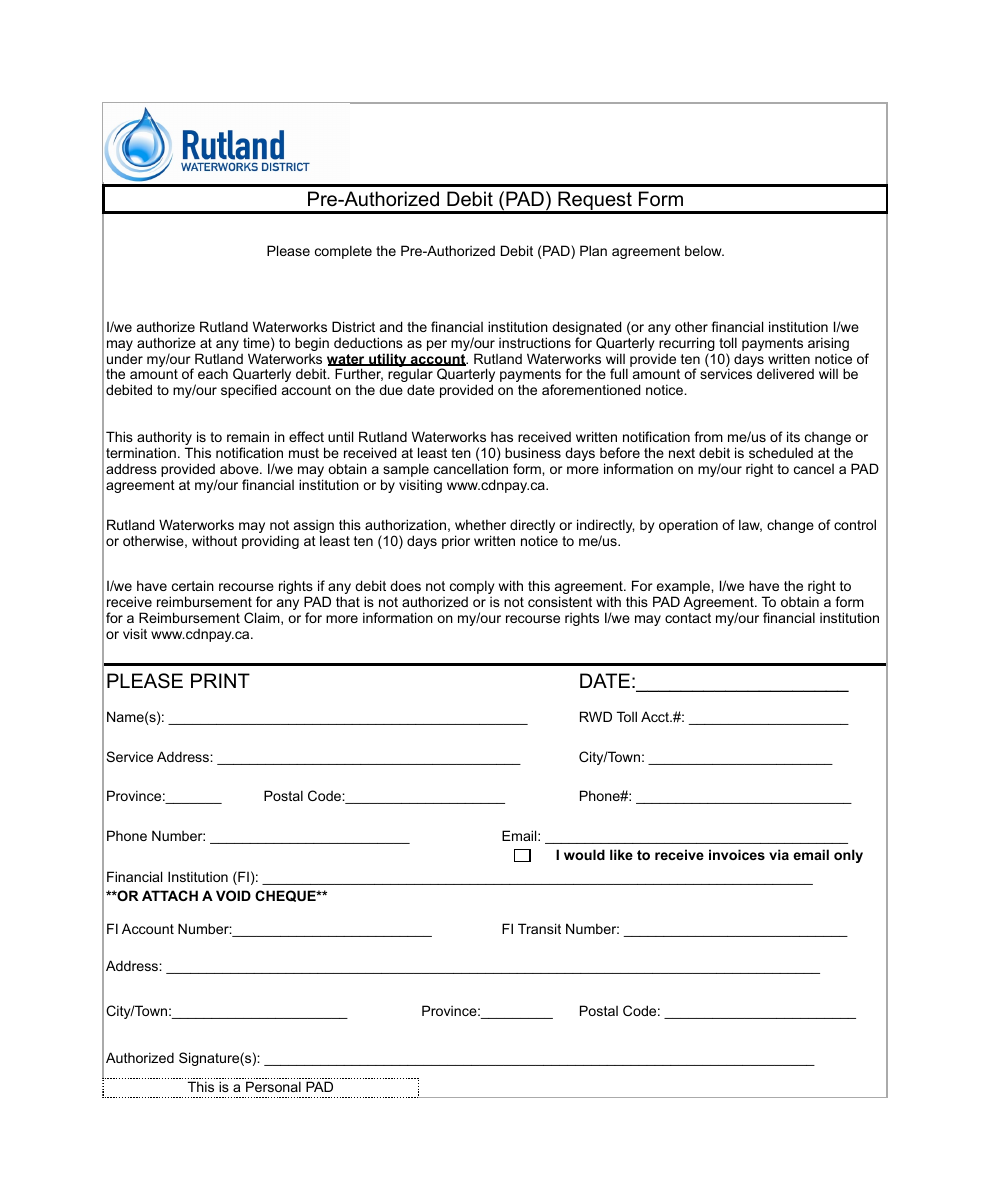 This image has width=993, height=1204. Describe the element at coordinates (704, 250) in the image. I see `below` at that location.
